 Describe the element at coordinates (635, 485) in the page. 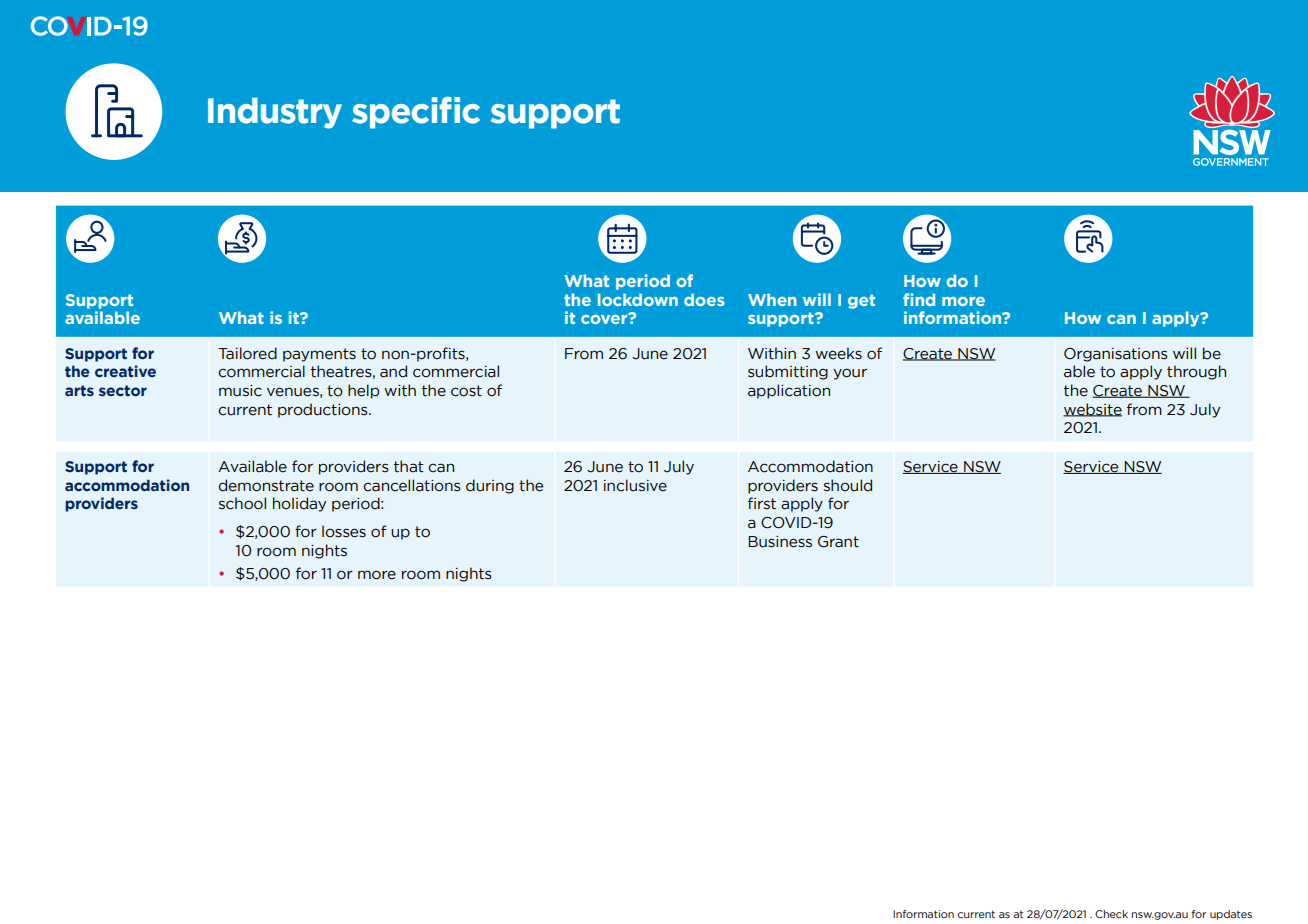

I see `inclusive` at that location.
